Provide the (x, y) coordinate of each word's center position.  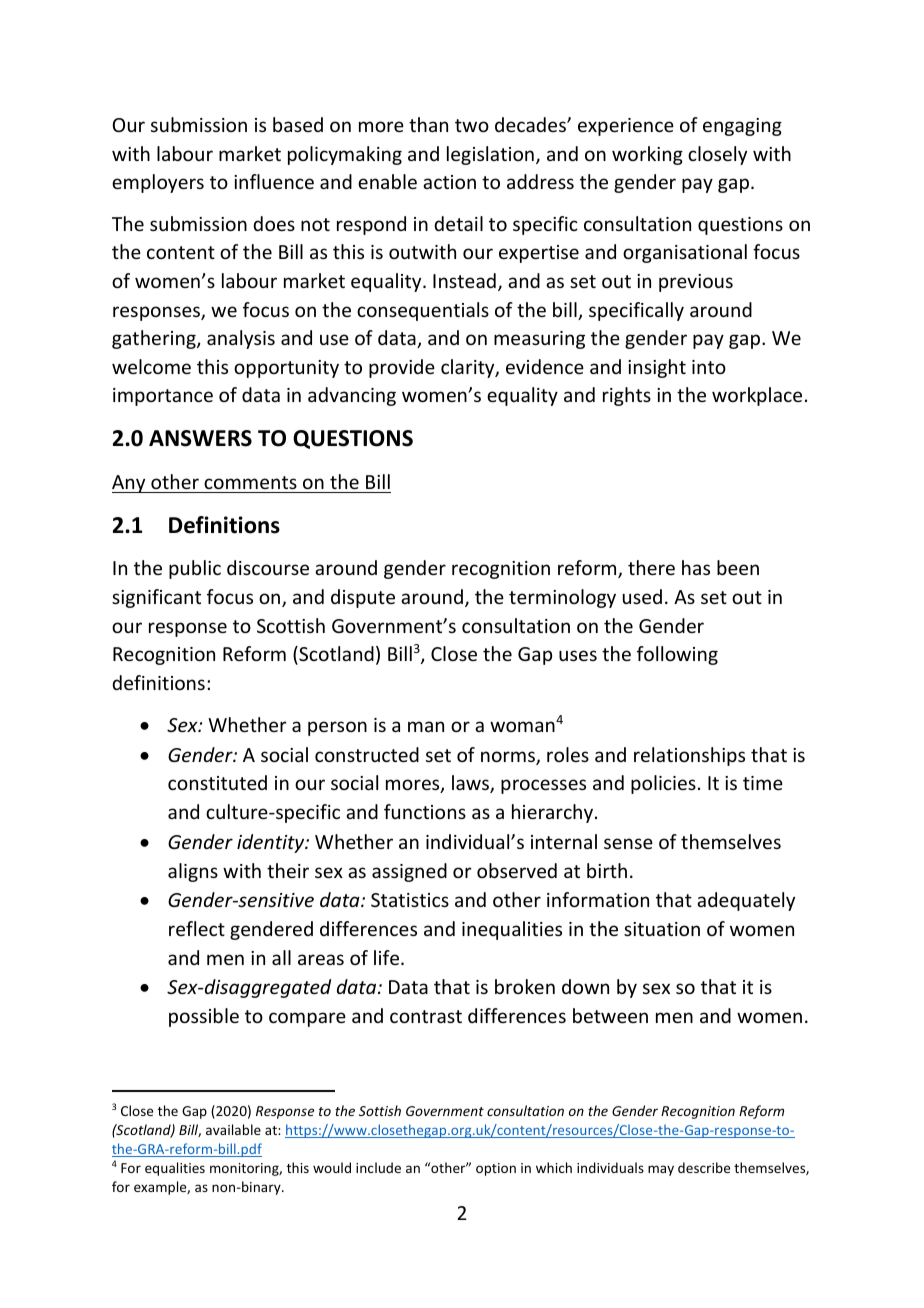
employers (158, 183)
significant (156, 598)
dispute (363, 598)
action (449, 182)
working (647, 155)
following (677, 655)
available (233, 1129)
